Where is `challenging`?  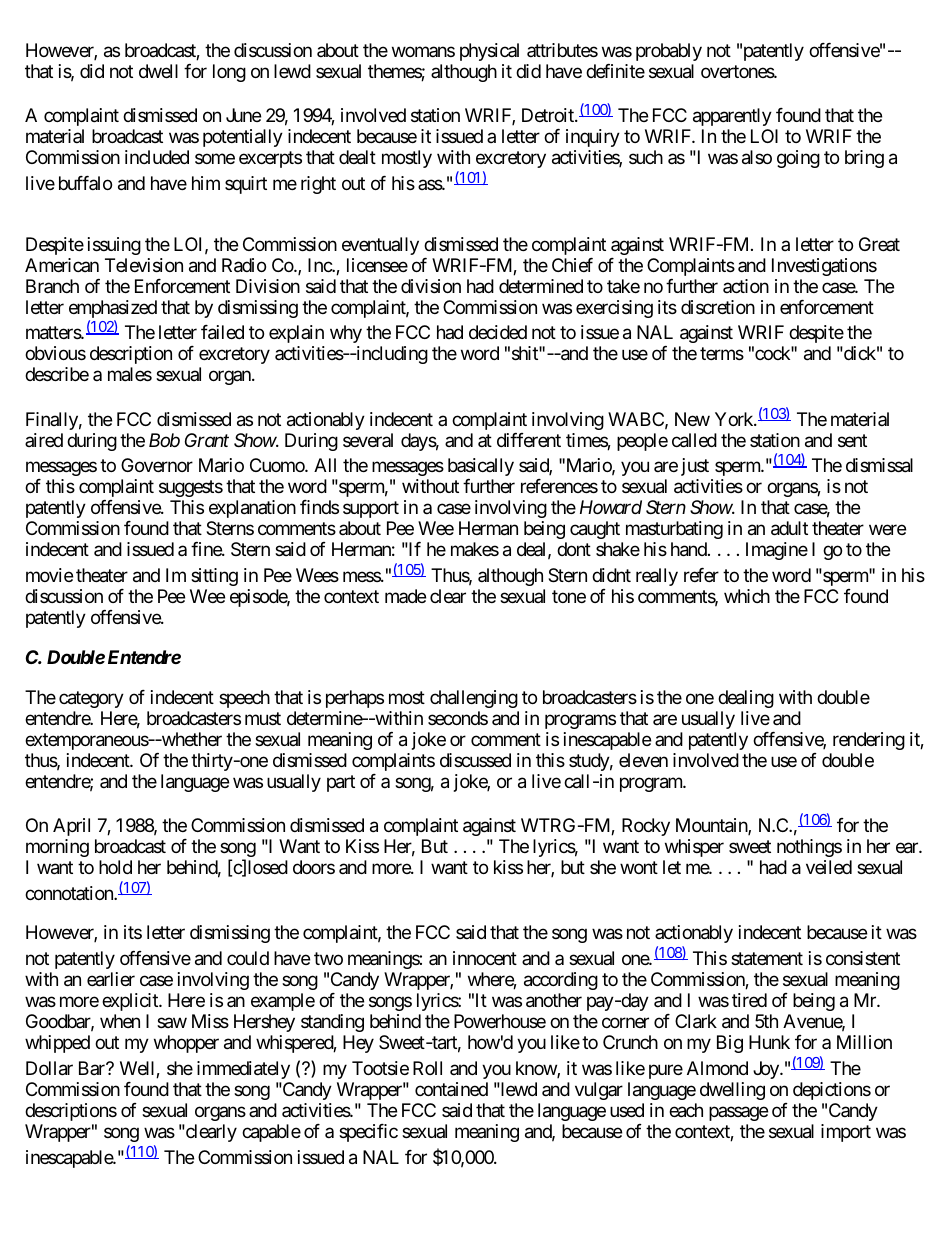
challenging is located at coordinates (474, 699).
